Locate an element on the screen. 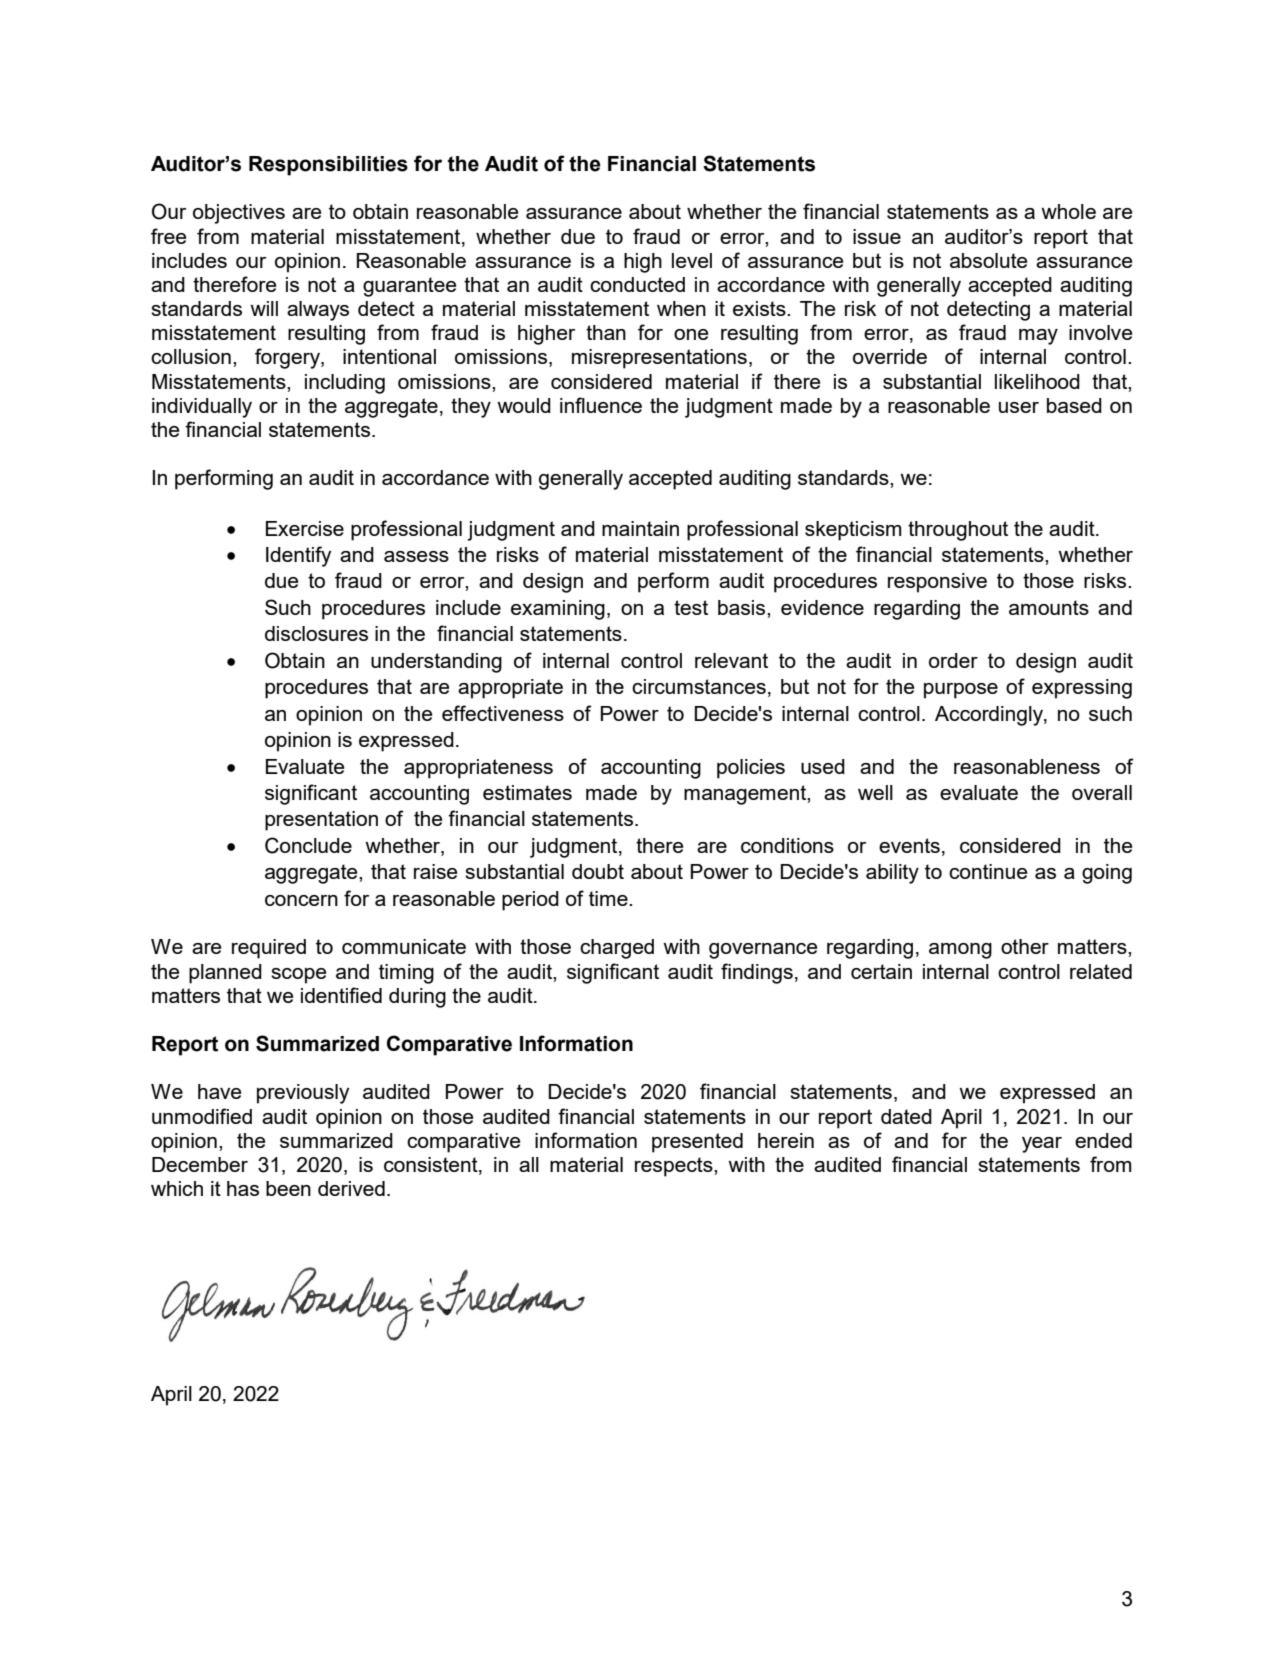 The height and width of the screenshot is (1662, 1284). circumstances is located at coordinates (699, 686).
